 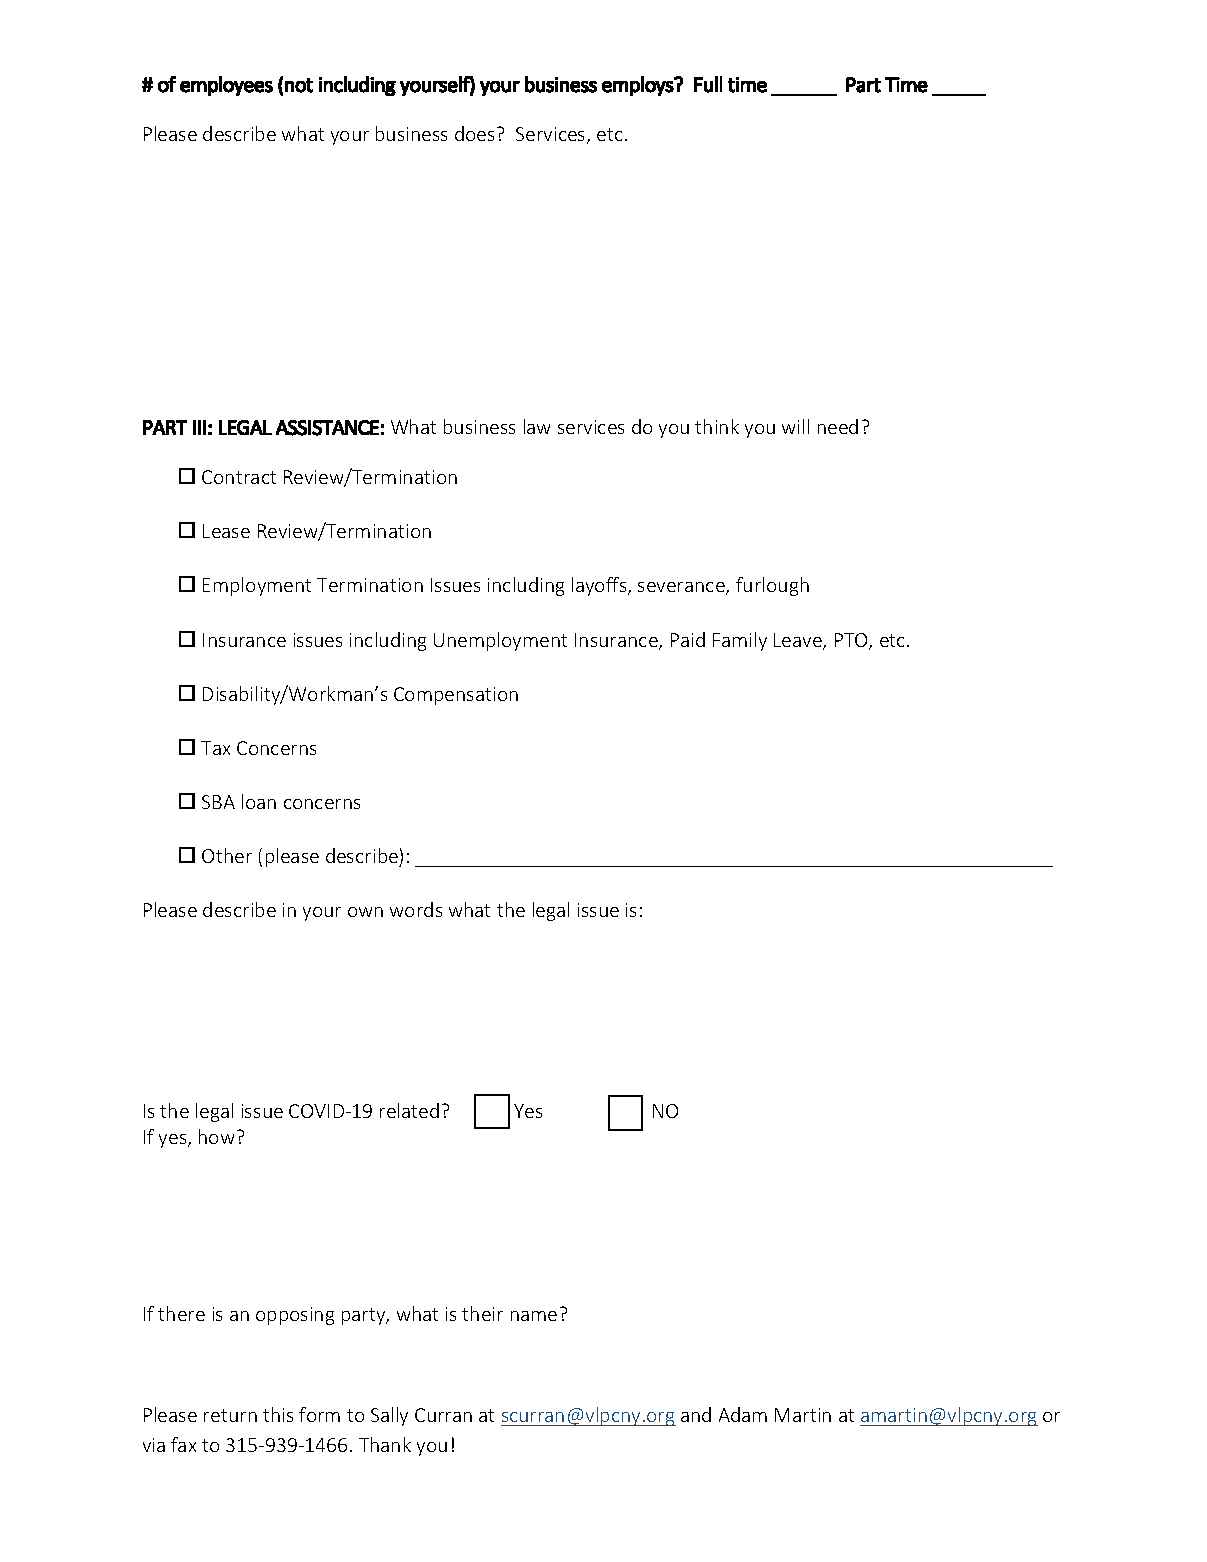 What do you see at coordinates (772, 586) in the screenshot?
I see `furlough` at bounding box center [772, 586].
